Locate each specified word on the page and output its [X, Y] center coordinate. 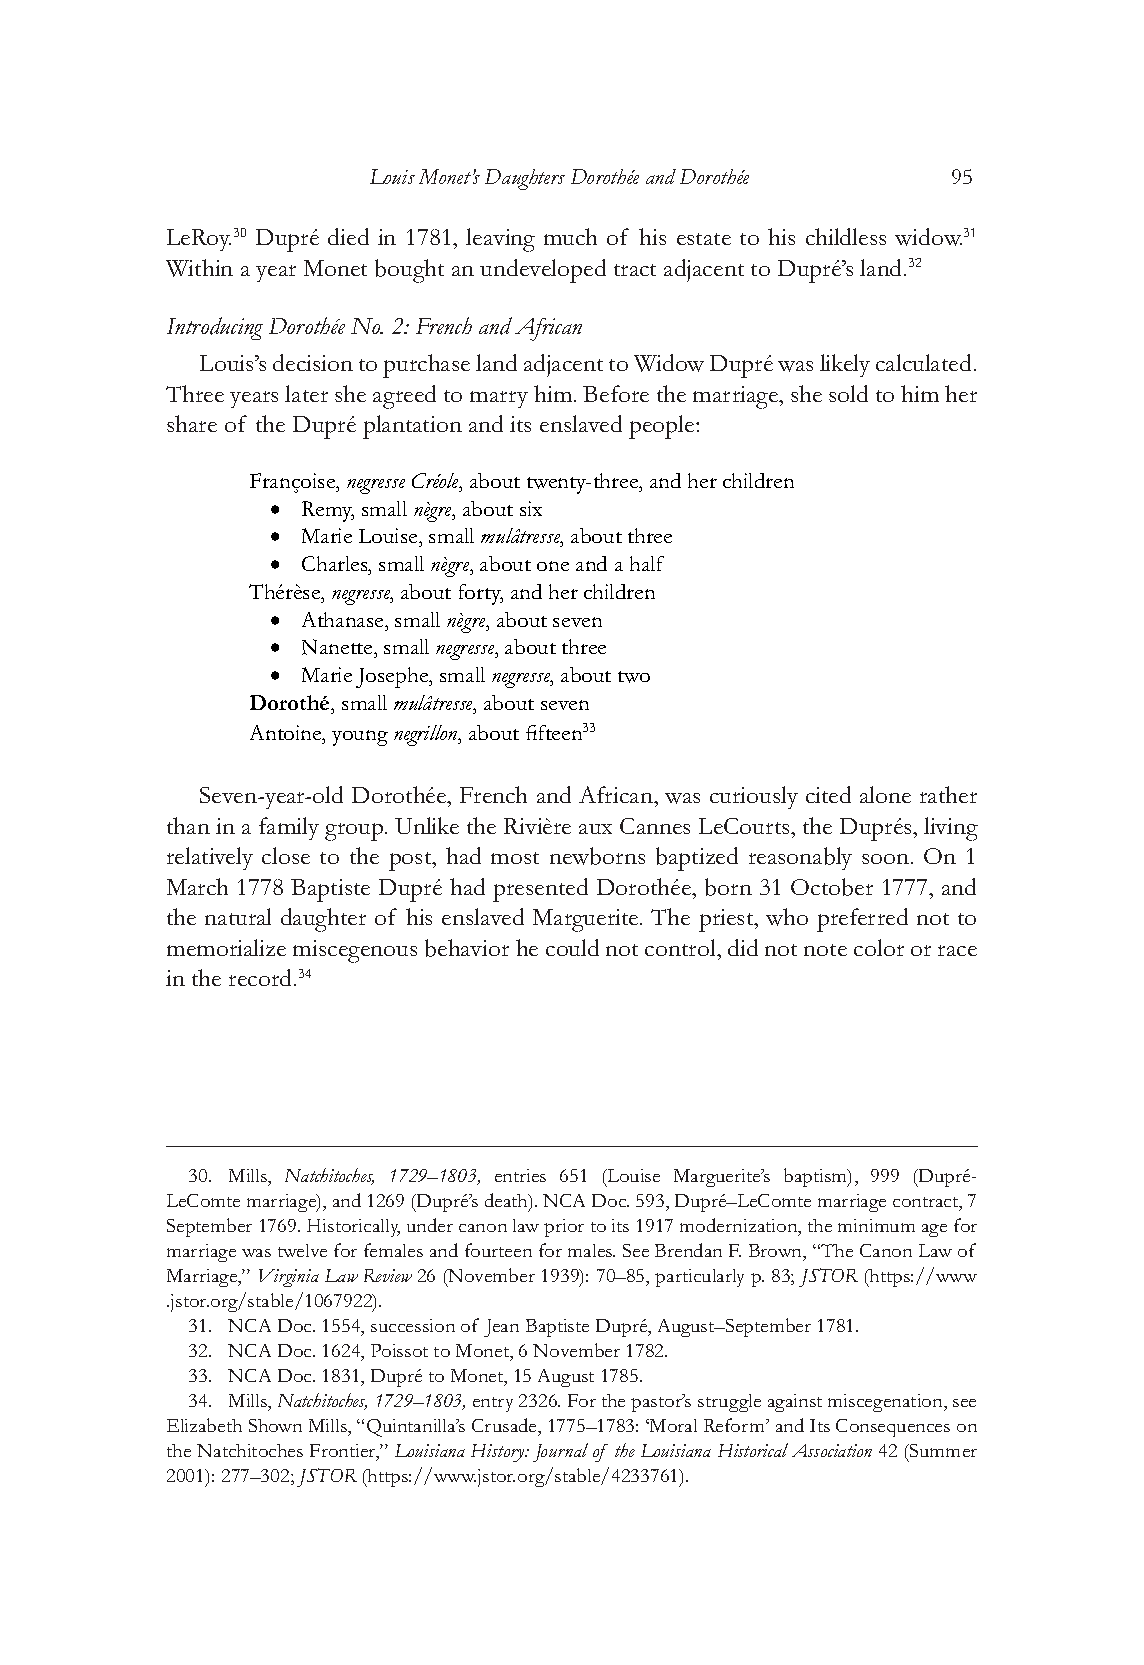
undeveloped [543, 271]
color [879, 947]
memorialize [226, 947]
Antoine [287, 734]
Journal [560, 1452]
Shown [275, 1425]
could [572, 947]
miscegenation [886, 1403]
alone [885, 794]
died [348, 236]
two [634, 677]
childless [846, 236]
